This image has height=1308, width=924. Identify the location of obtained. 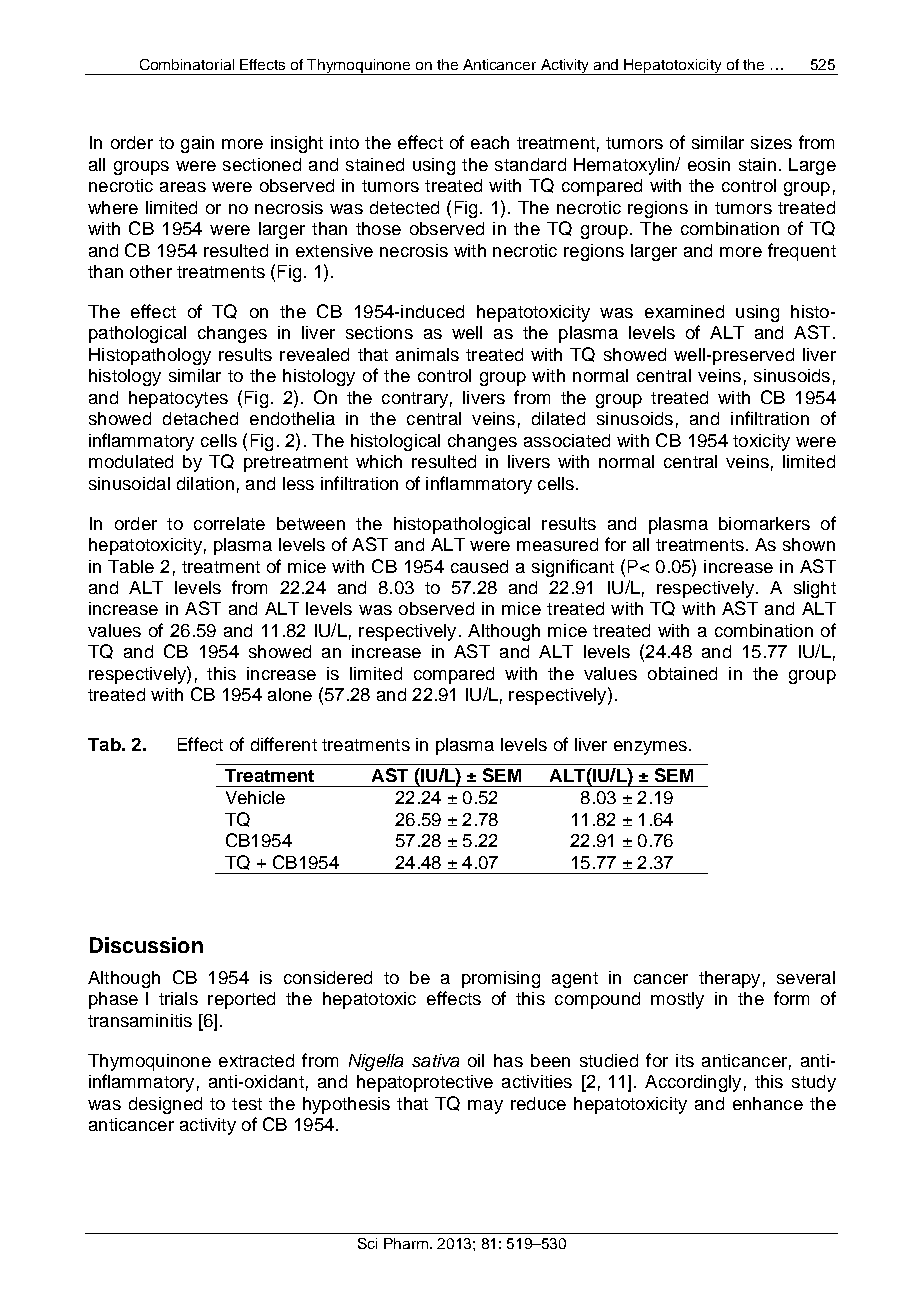
(682, 673).
